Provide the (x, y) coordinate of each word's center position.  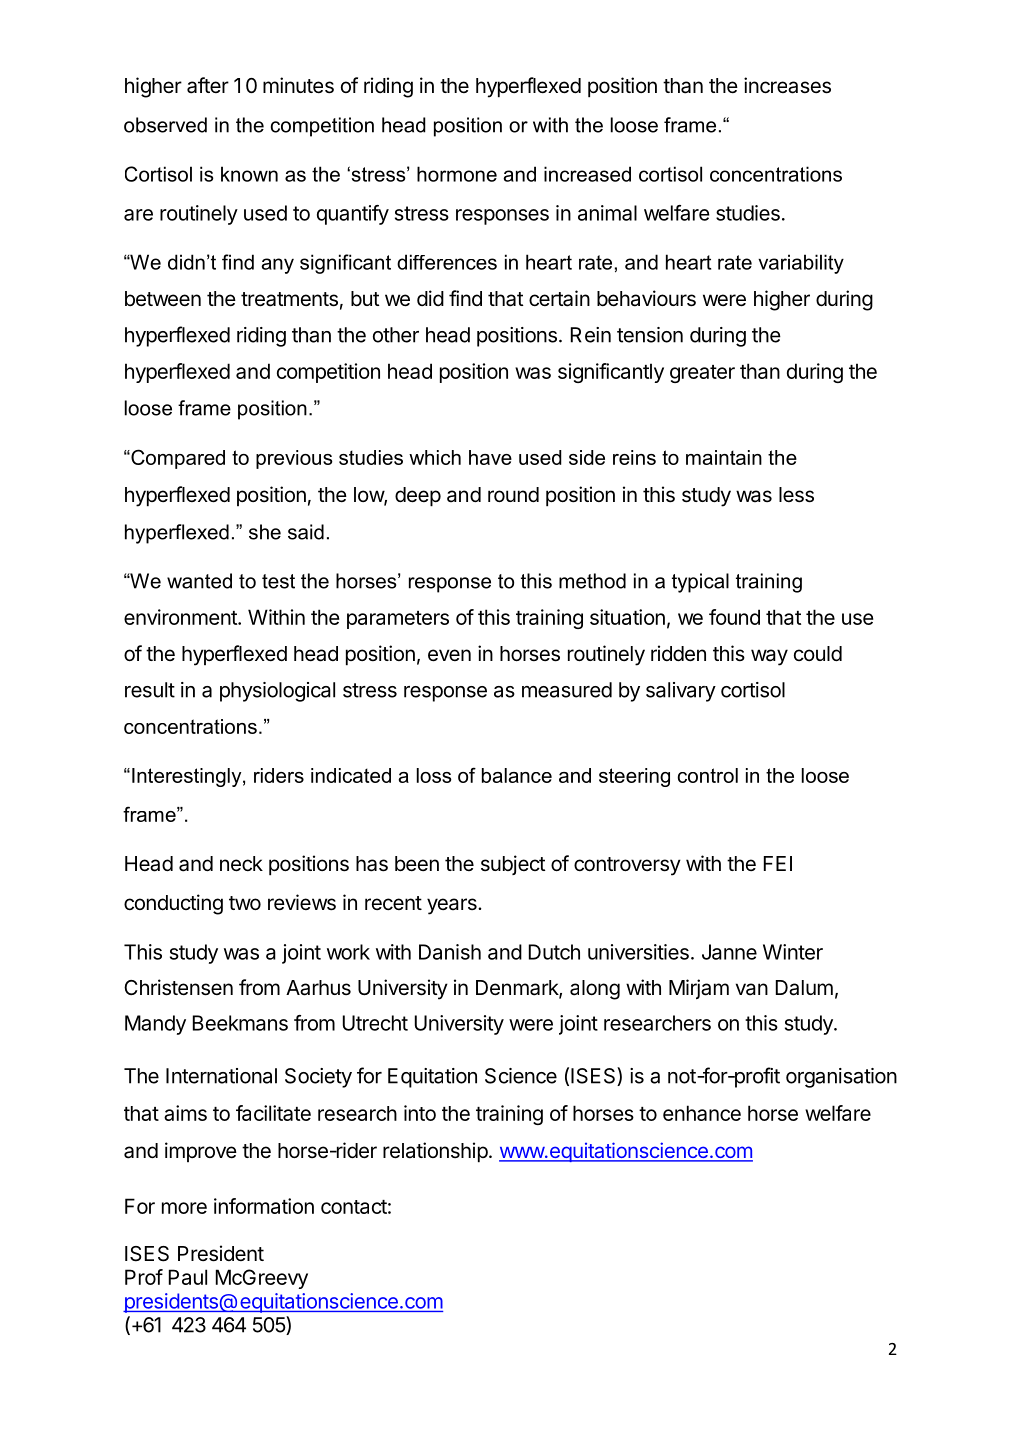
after (208, 85)
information (264, 1206)
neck (241, 864)
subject (513, 865)
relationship (435, 1152)
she (265, 532)
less (796, 495)
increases (787, 85)
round (513, 494)
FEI (778, 863)
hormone (457, 174)
